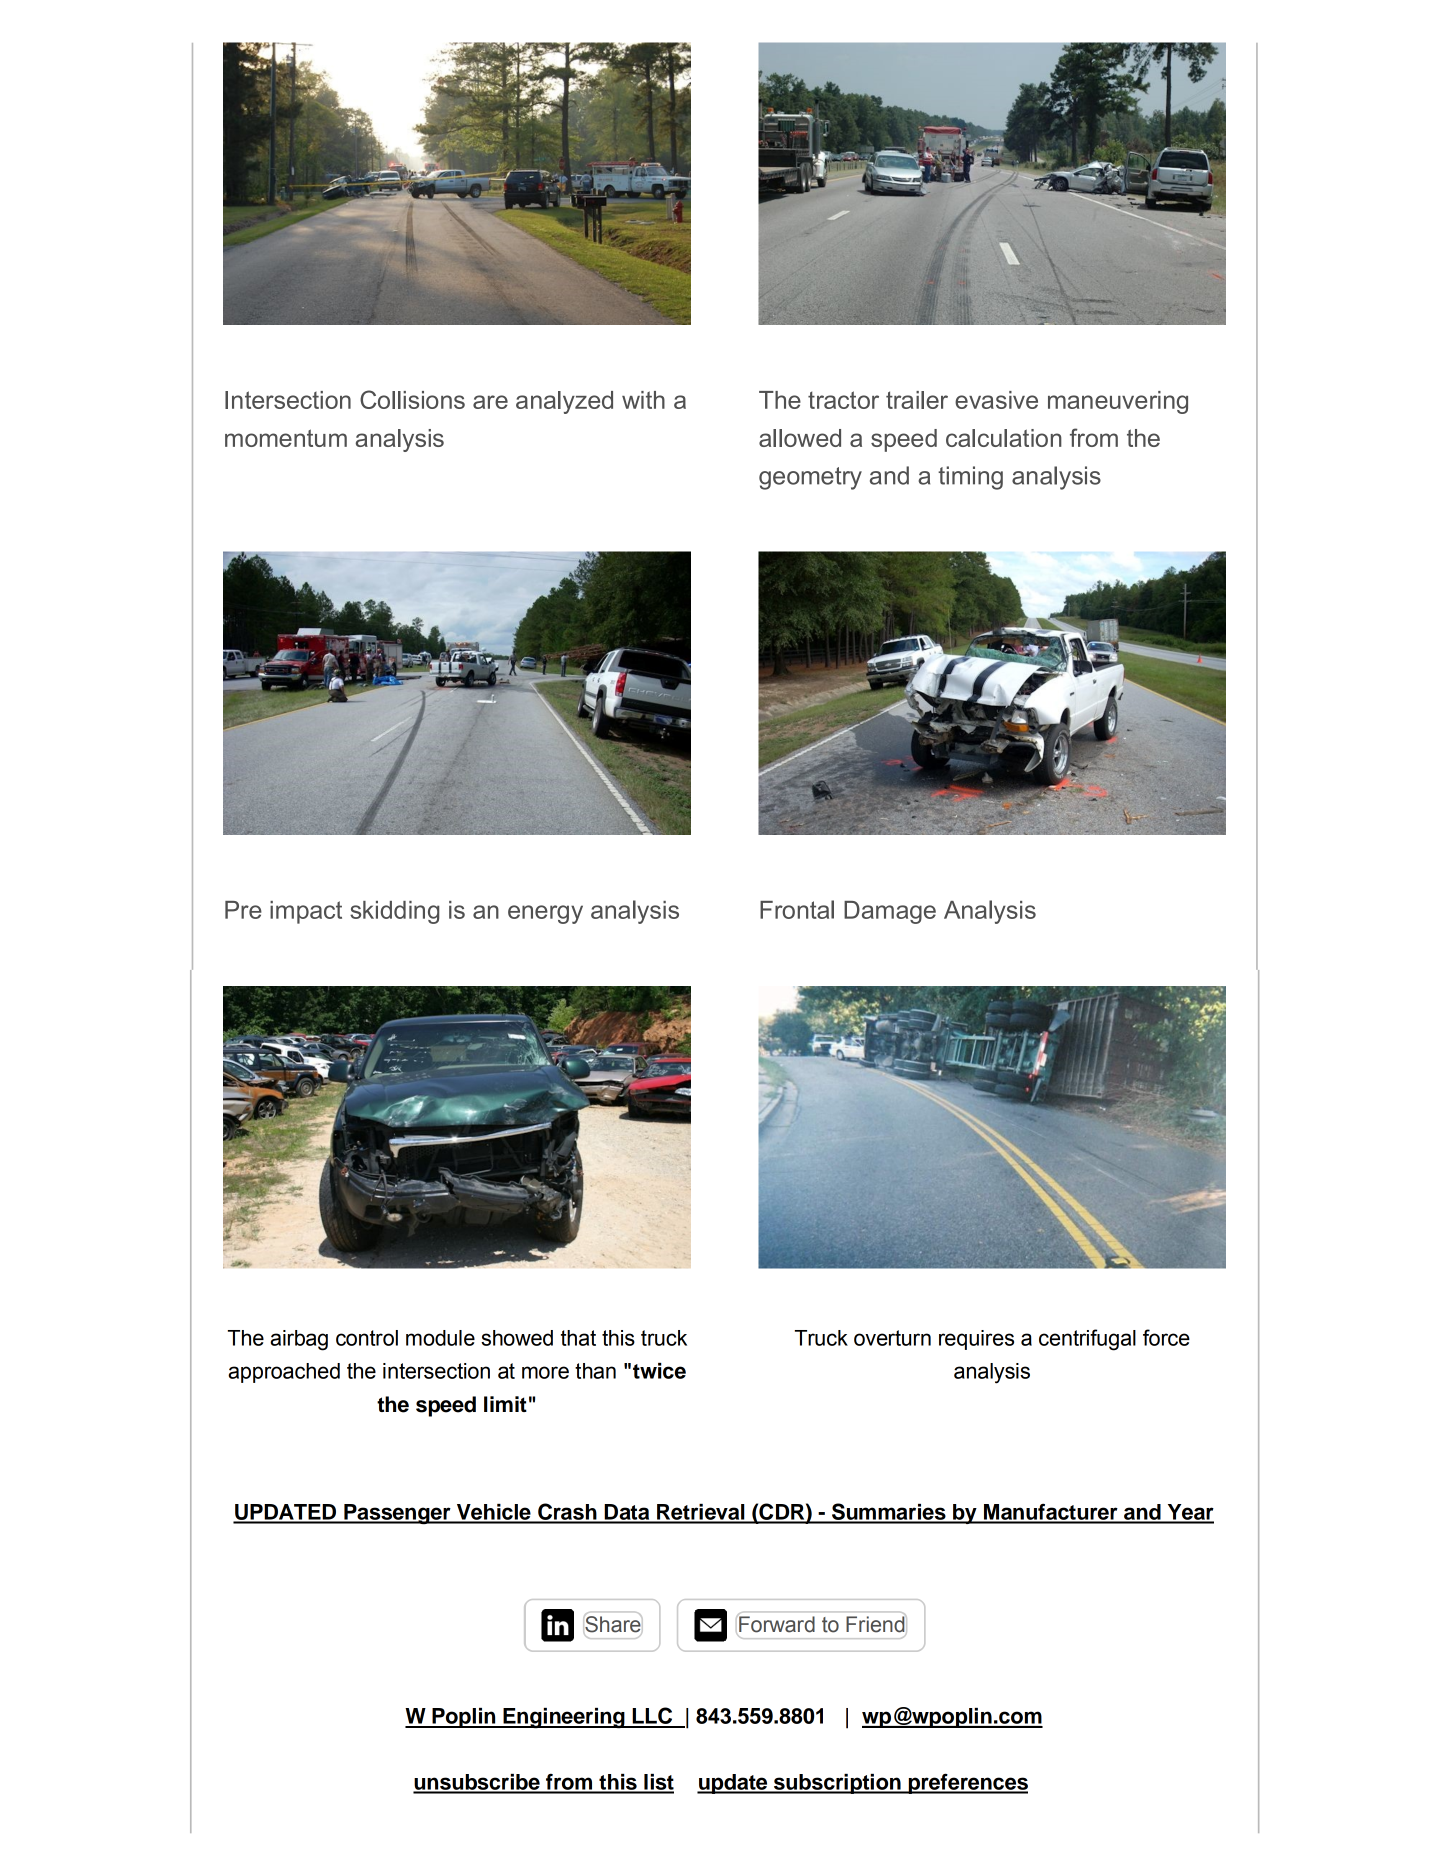  Describe the element at coordinates (800, 438) in the screenshot. I see `allowed` at that location.
